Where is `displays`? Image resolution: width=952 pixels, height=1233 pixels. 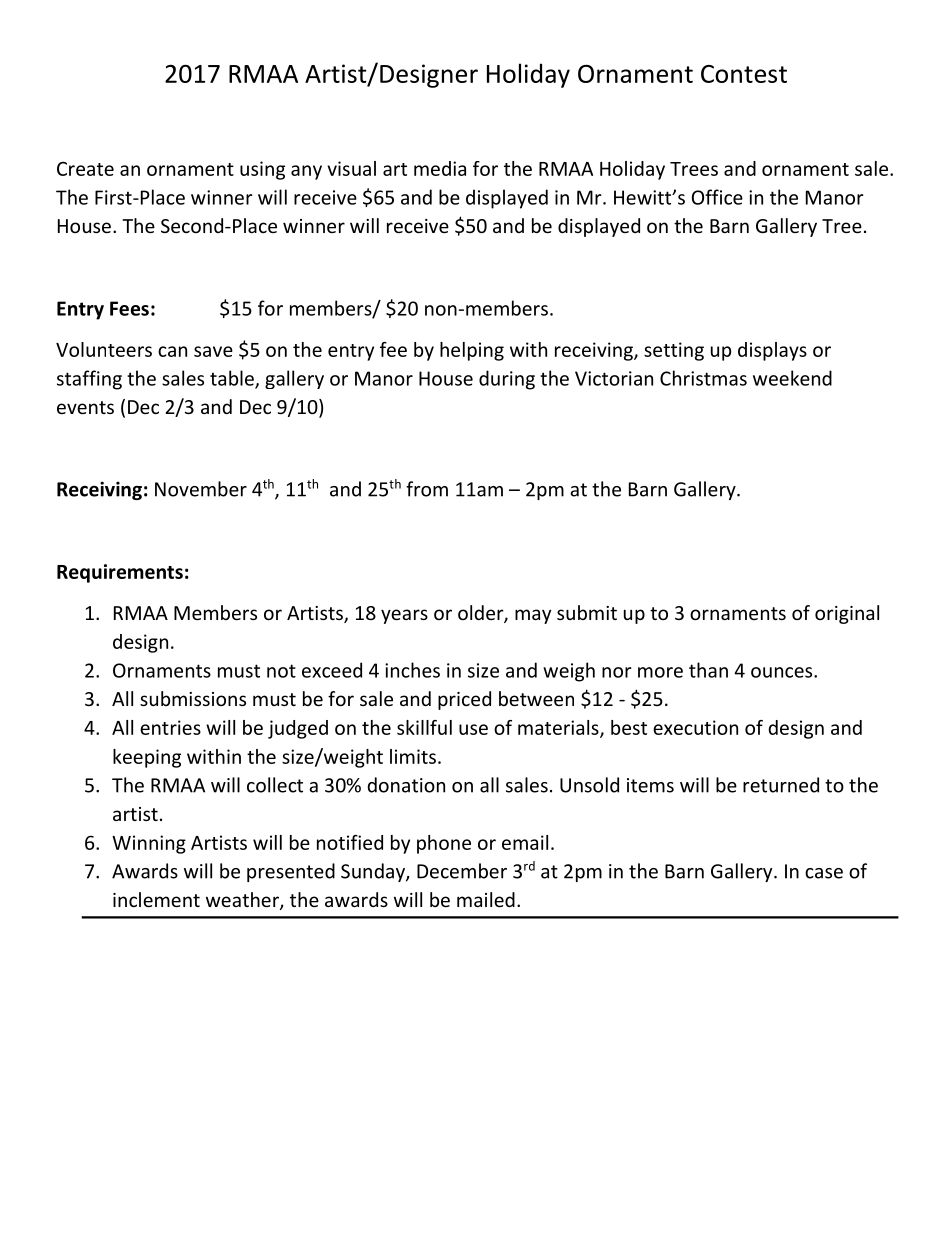
displays is located at coordinates (772, 351).
